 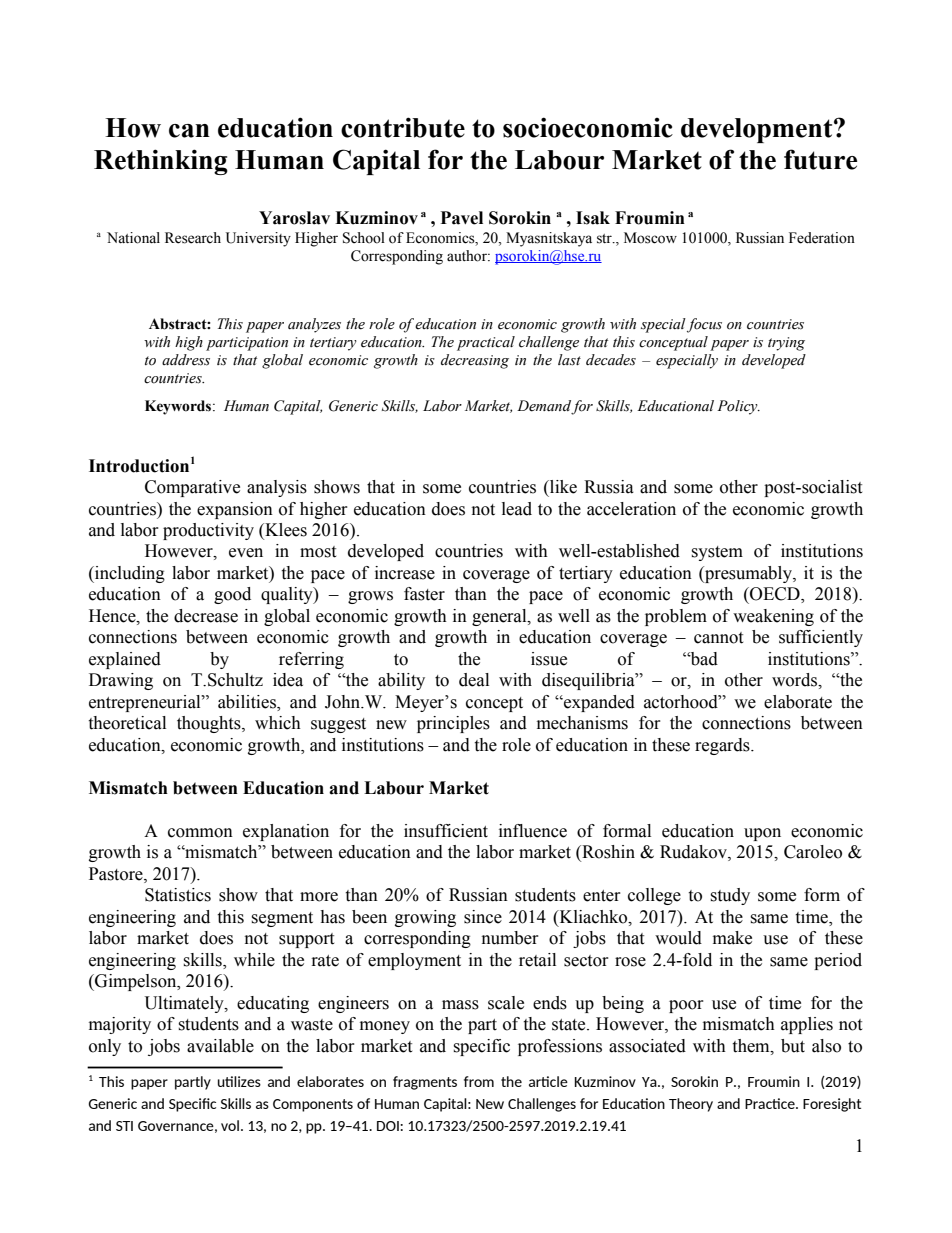 I want to click on utilizes, so click(x=239, y=1081).
